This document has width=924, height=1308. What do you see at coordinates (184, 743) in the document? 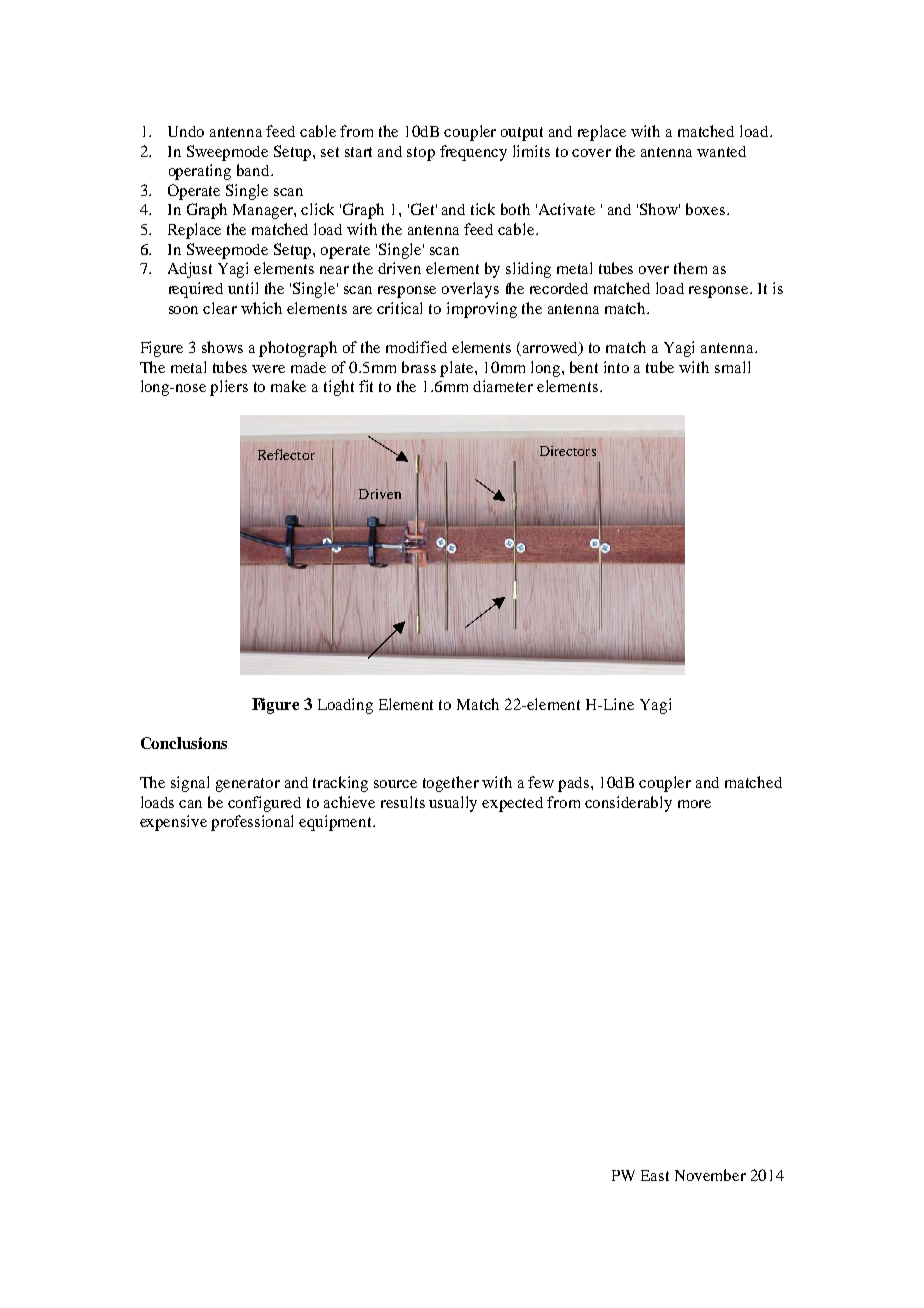
I see `Conclusions` at bounding box center [184, 743].
